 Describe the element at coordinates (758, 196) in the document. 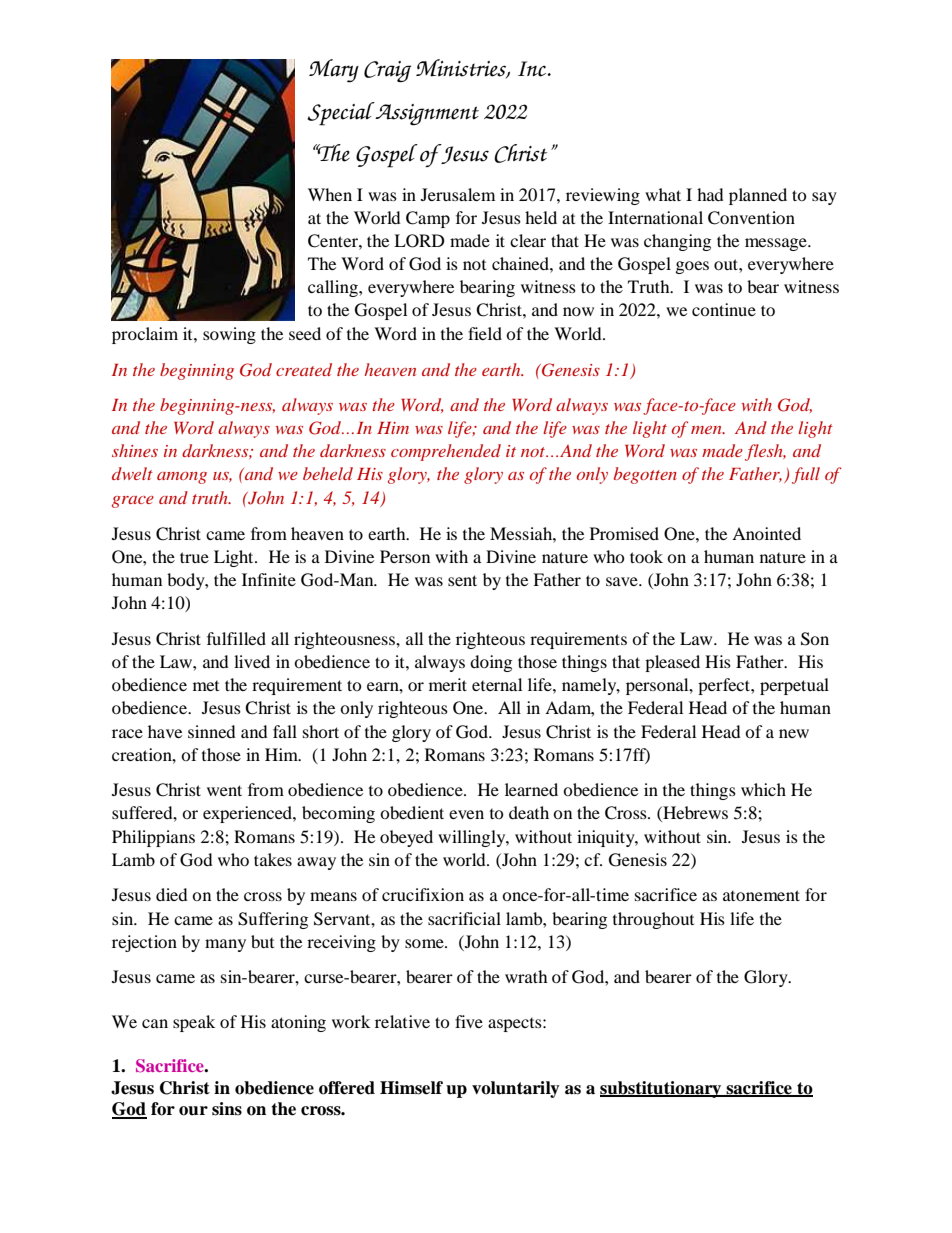

I see `planned` at that location.
